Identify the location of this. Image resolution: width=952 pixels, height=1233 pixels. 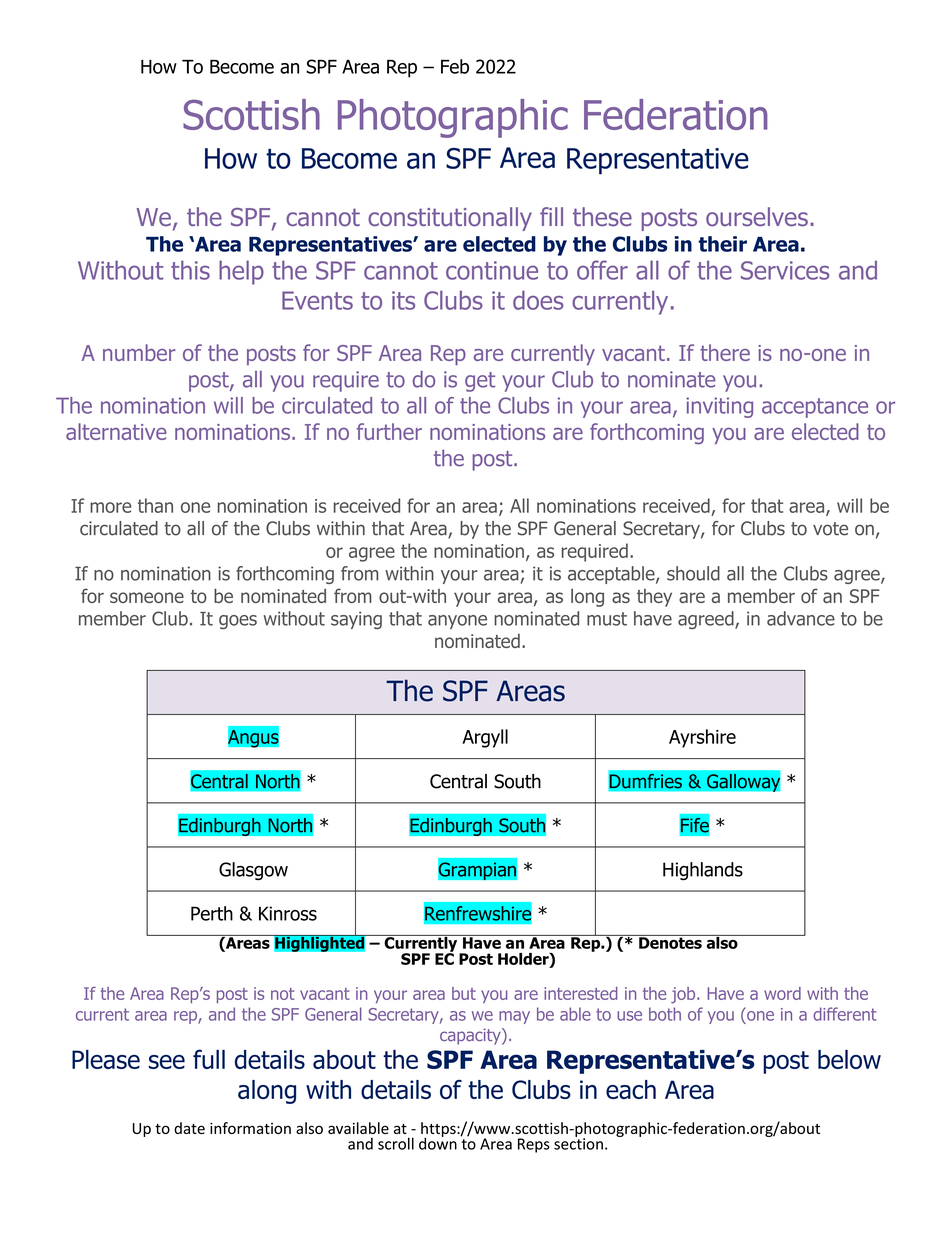
(190, 270).
